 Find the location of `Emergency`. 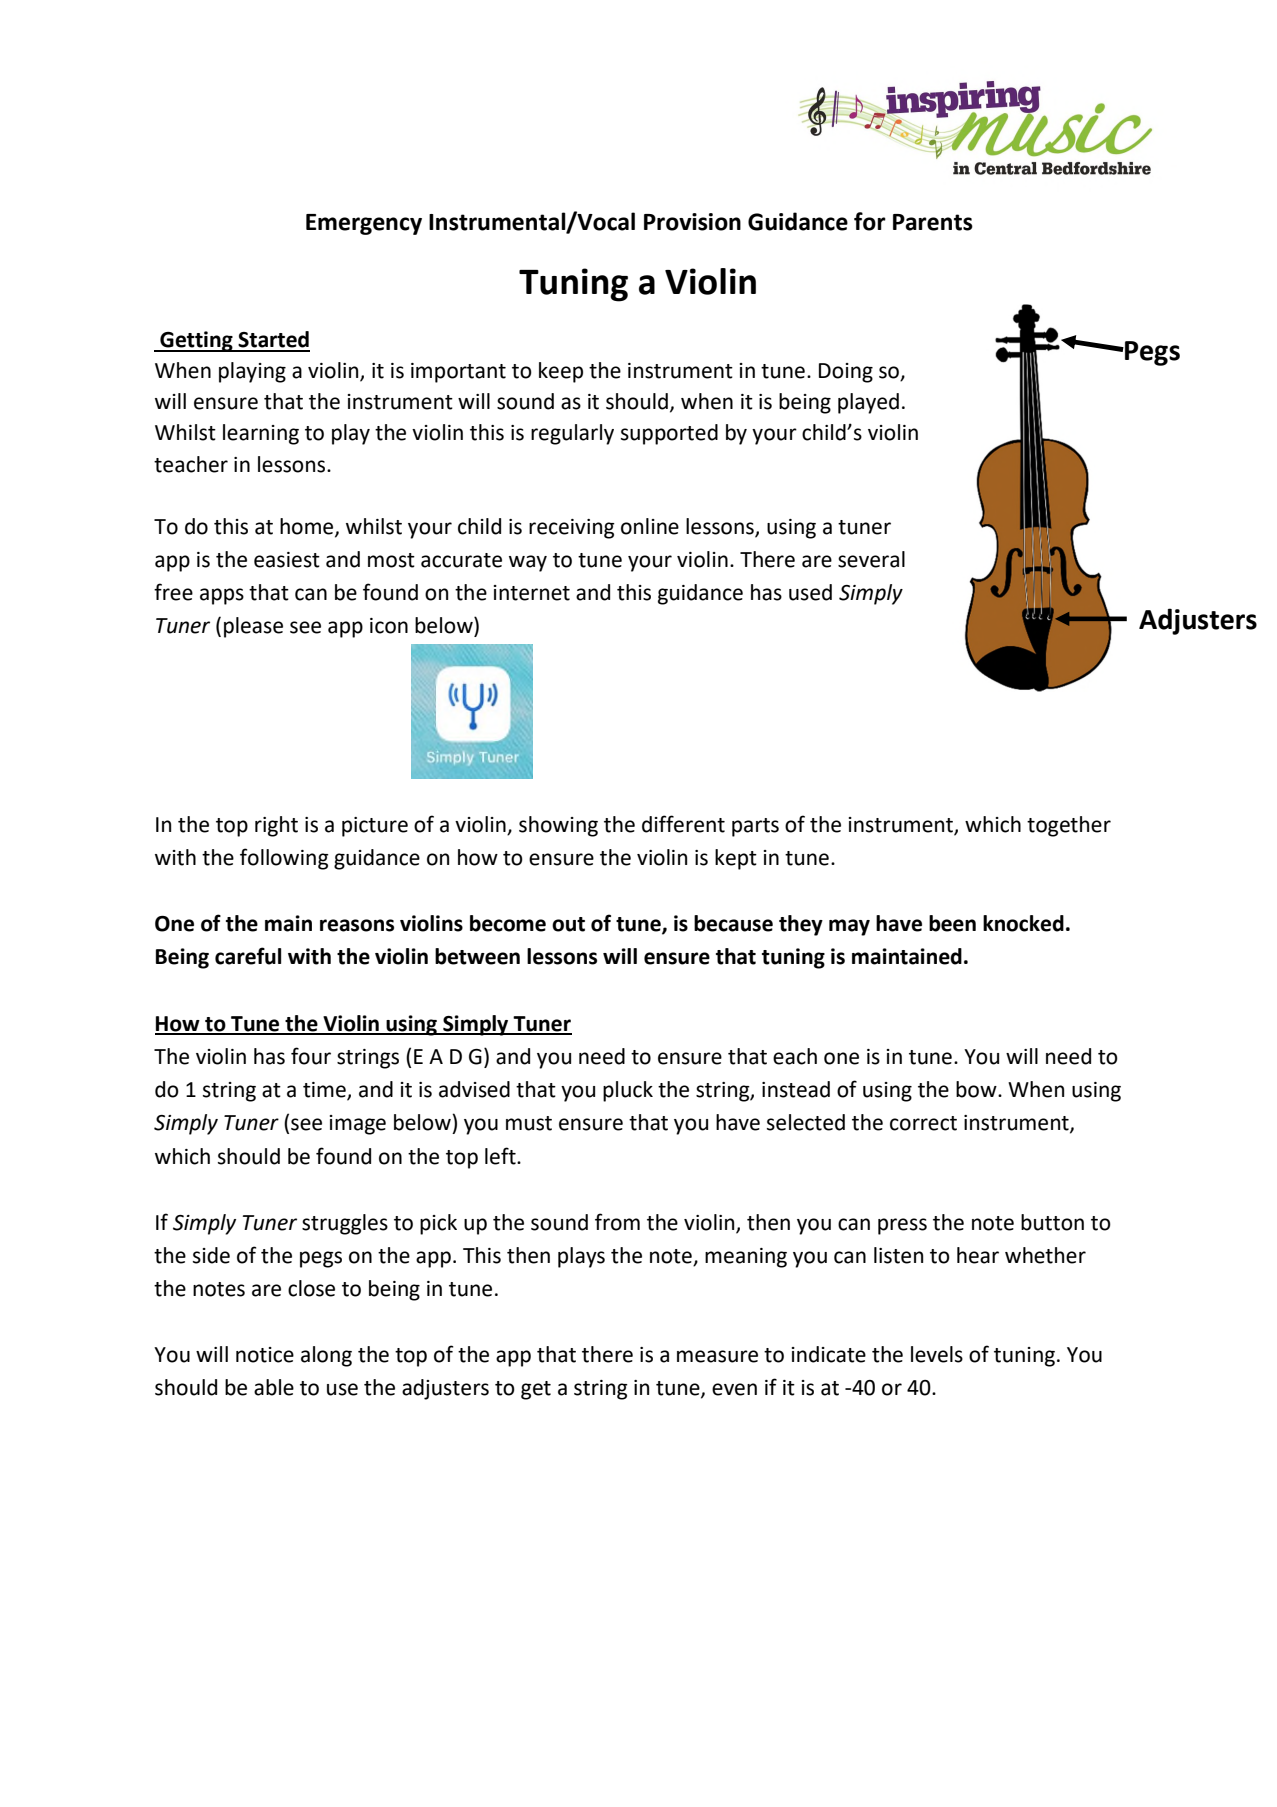

Emergency is located at coordinates (364, 224).
